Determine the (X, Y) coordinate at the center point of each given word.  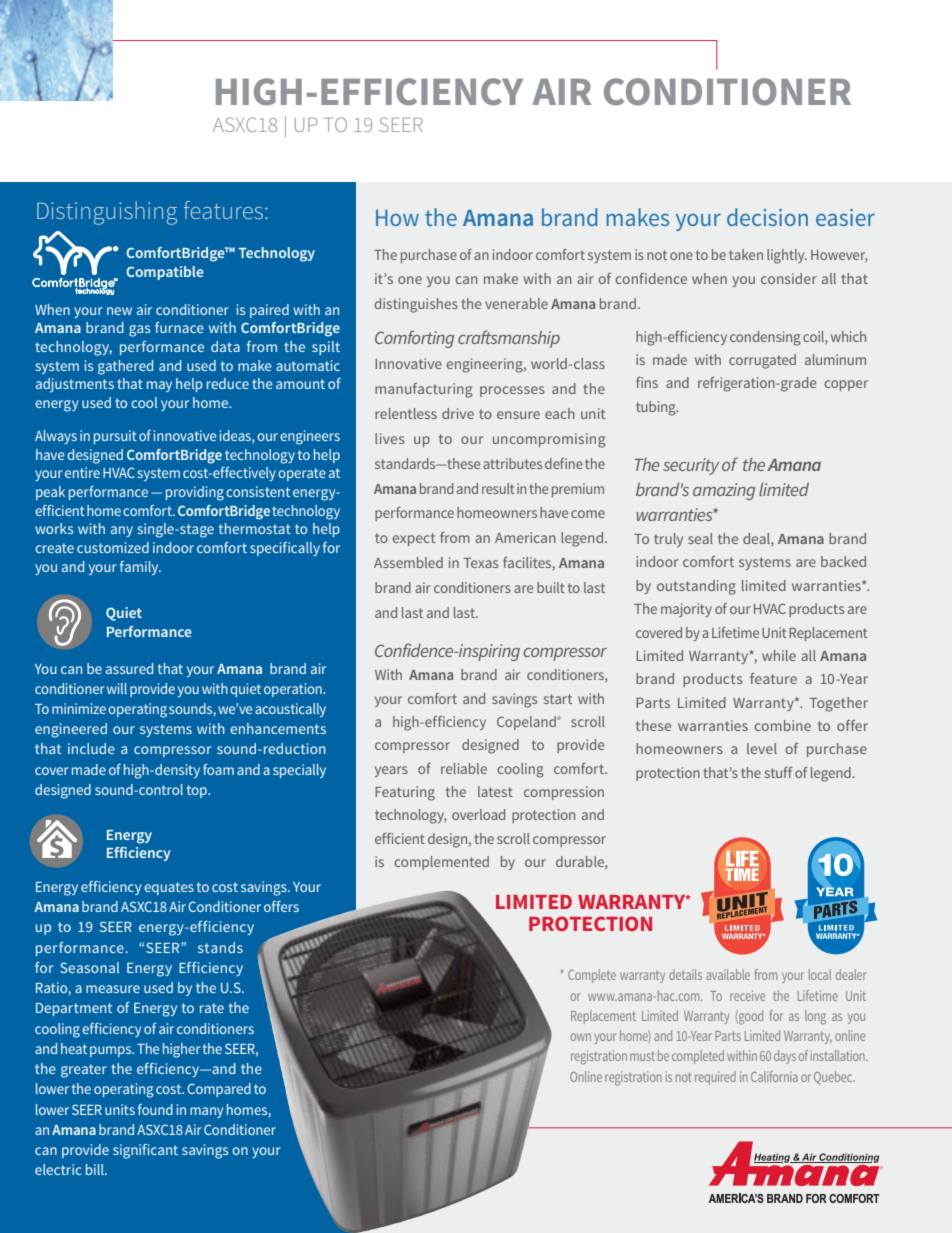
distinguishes (416, 305)
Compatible (165, 273)
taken (746, 254)
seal (700, 538)
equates (169, 888)
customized (113, 547)
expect (414, 539)
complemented (441, 863)
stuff (779, 772)
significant (145, 1151)
